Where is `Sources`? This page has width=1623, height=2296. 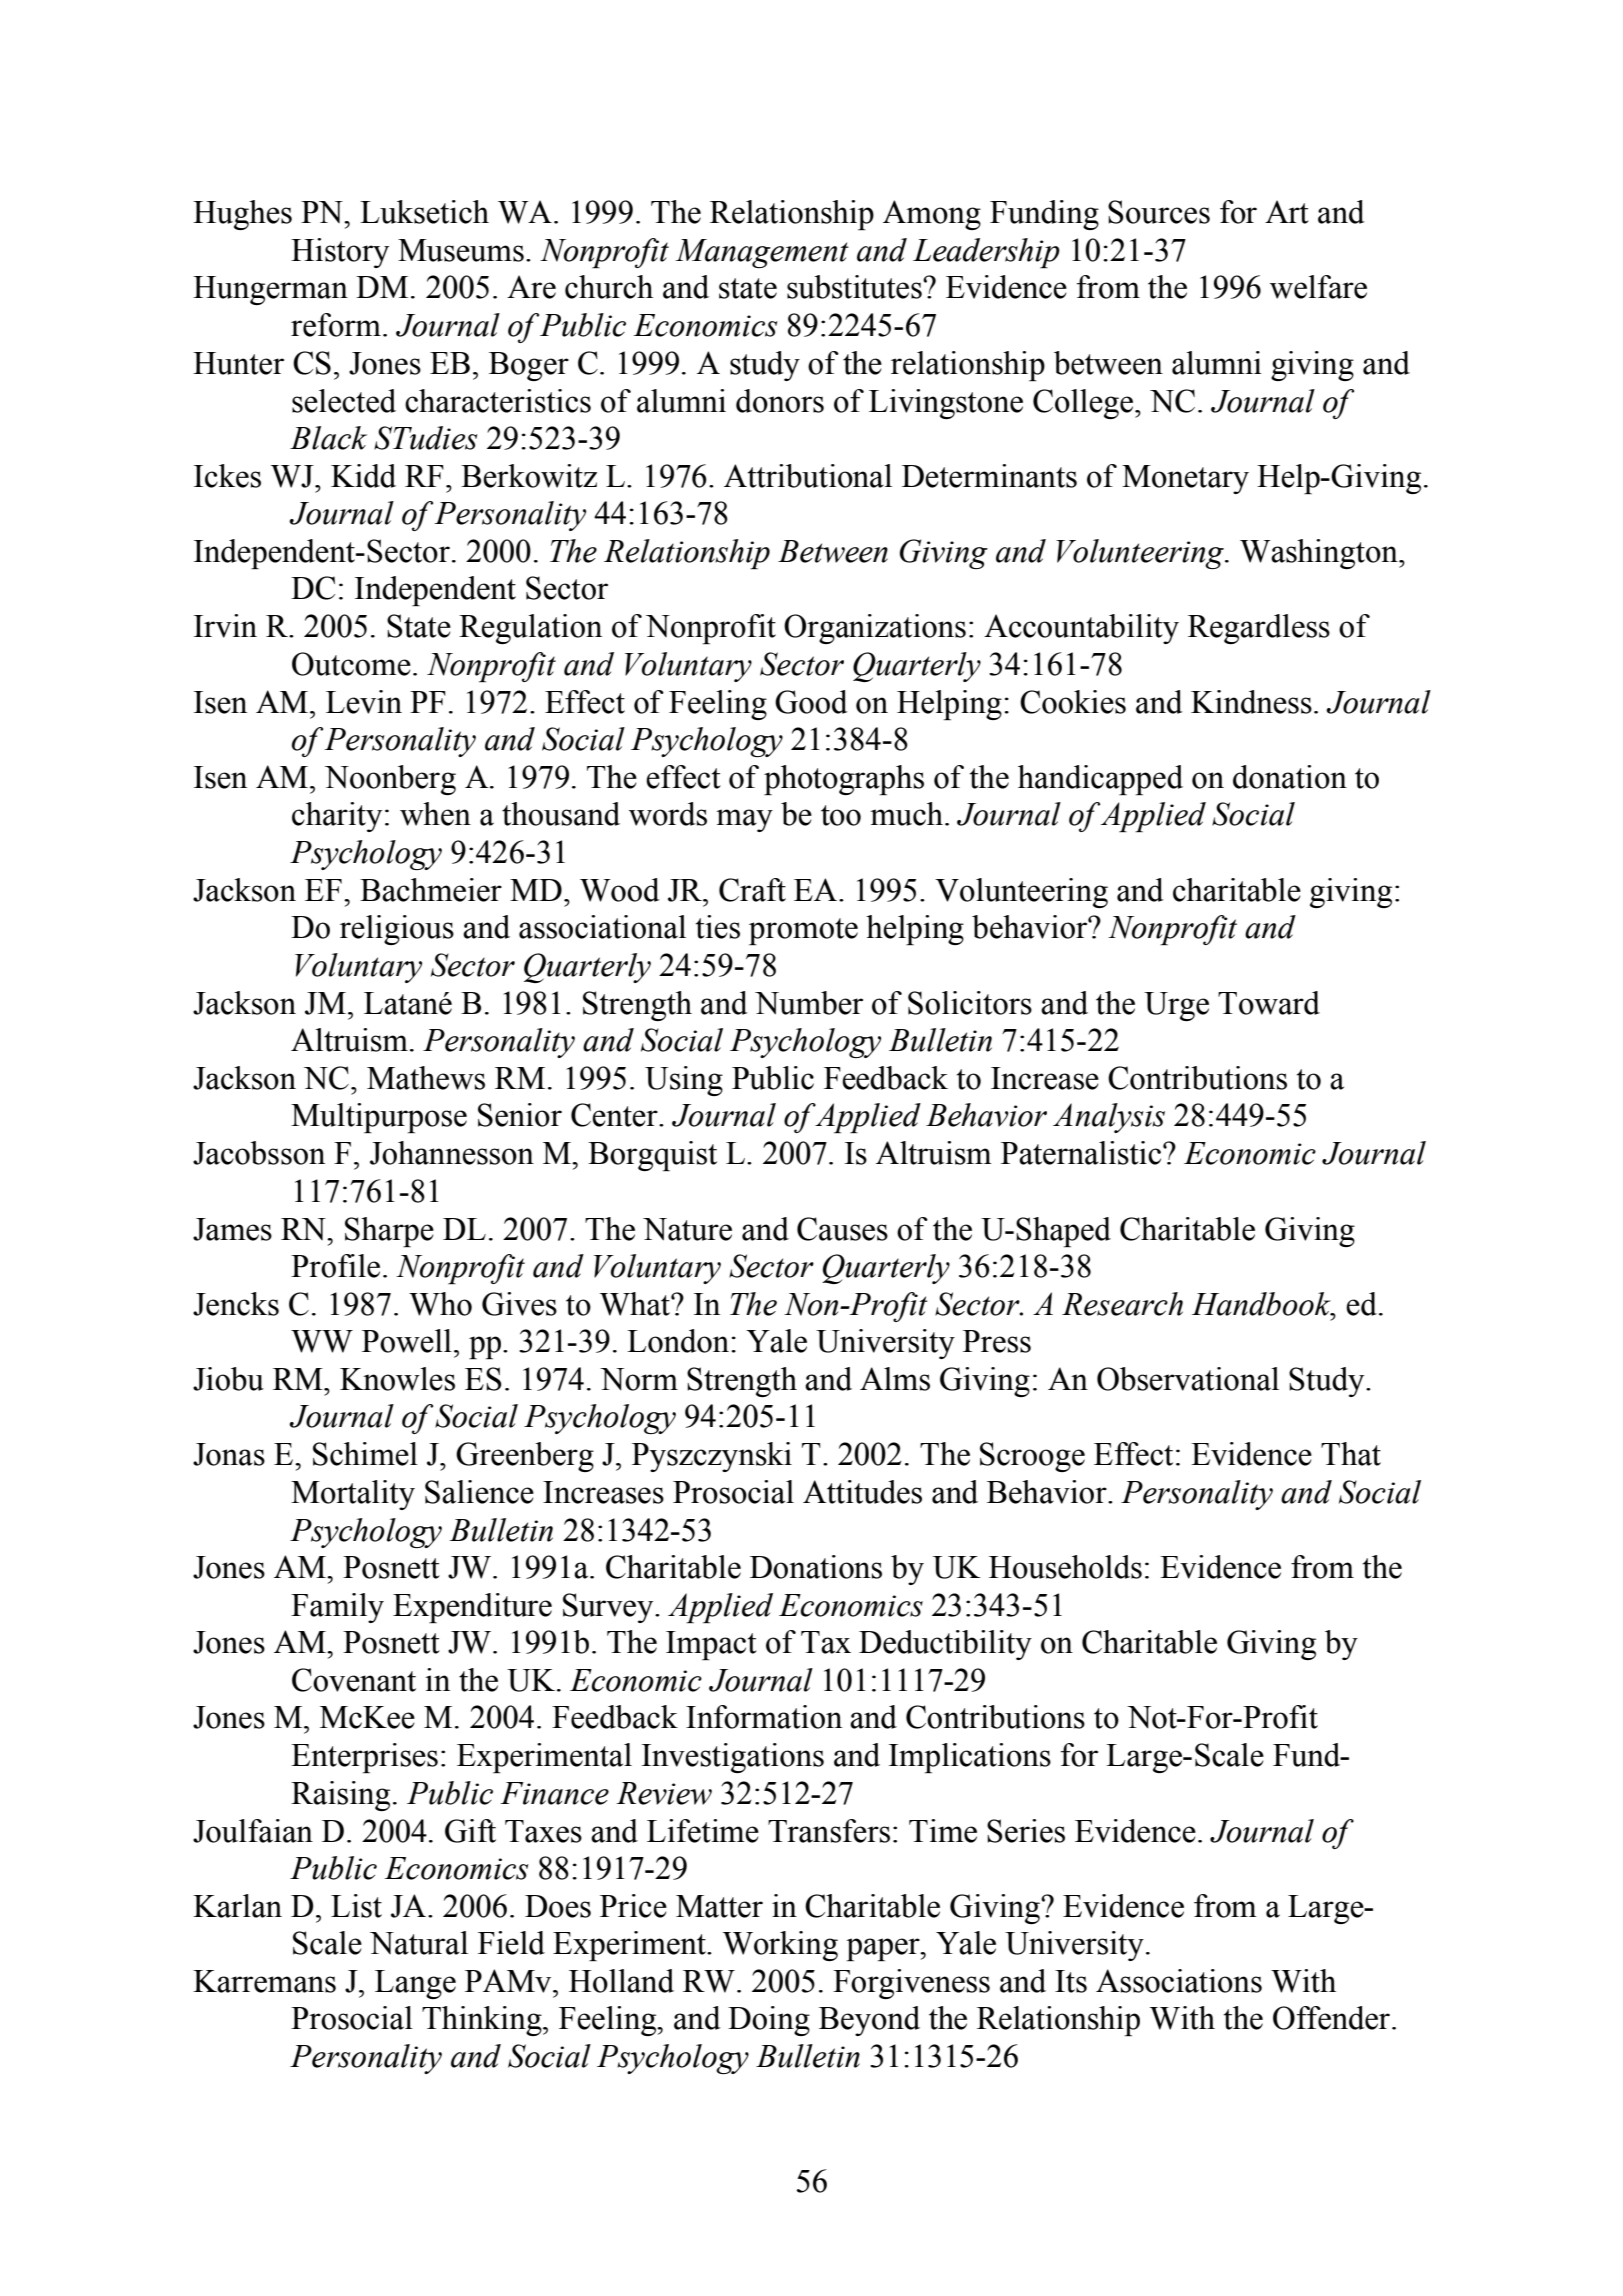
Sources is located at coordinates (1159, 212).
